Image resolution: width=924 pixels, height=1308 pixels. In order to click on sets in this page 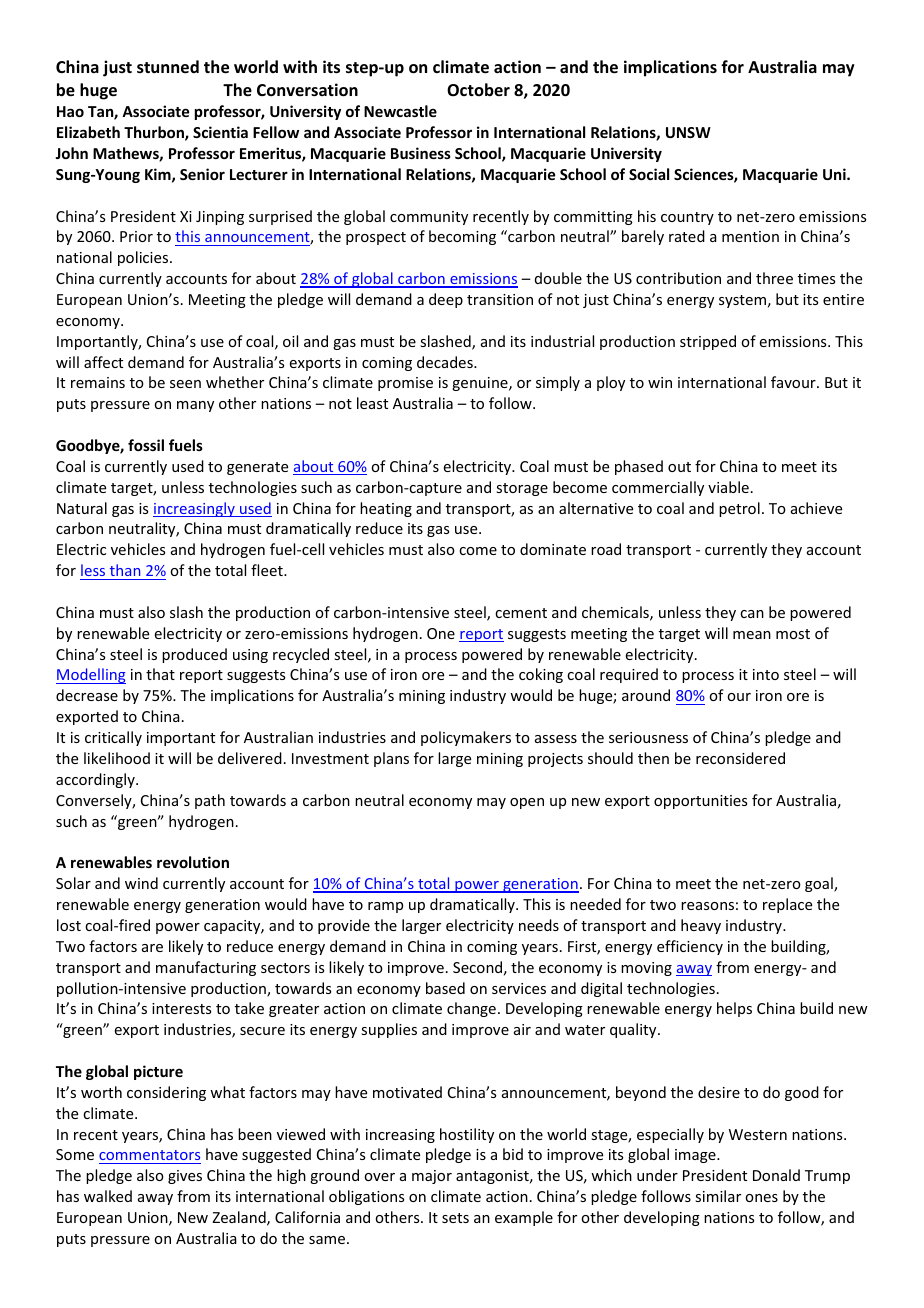, I will do `click(455, 1218)`.
